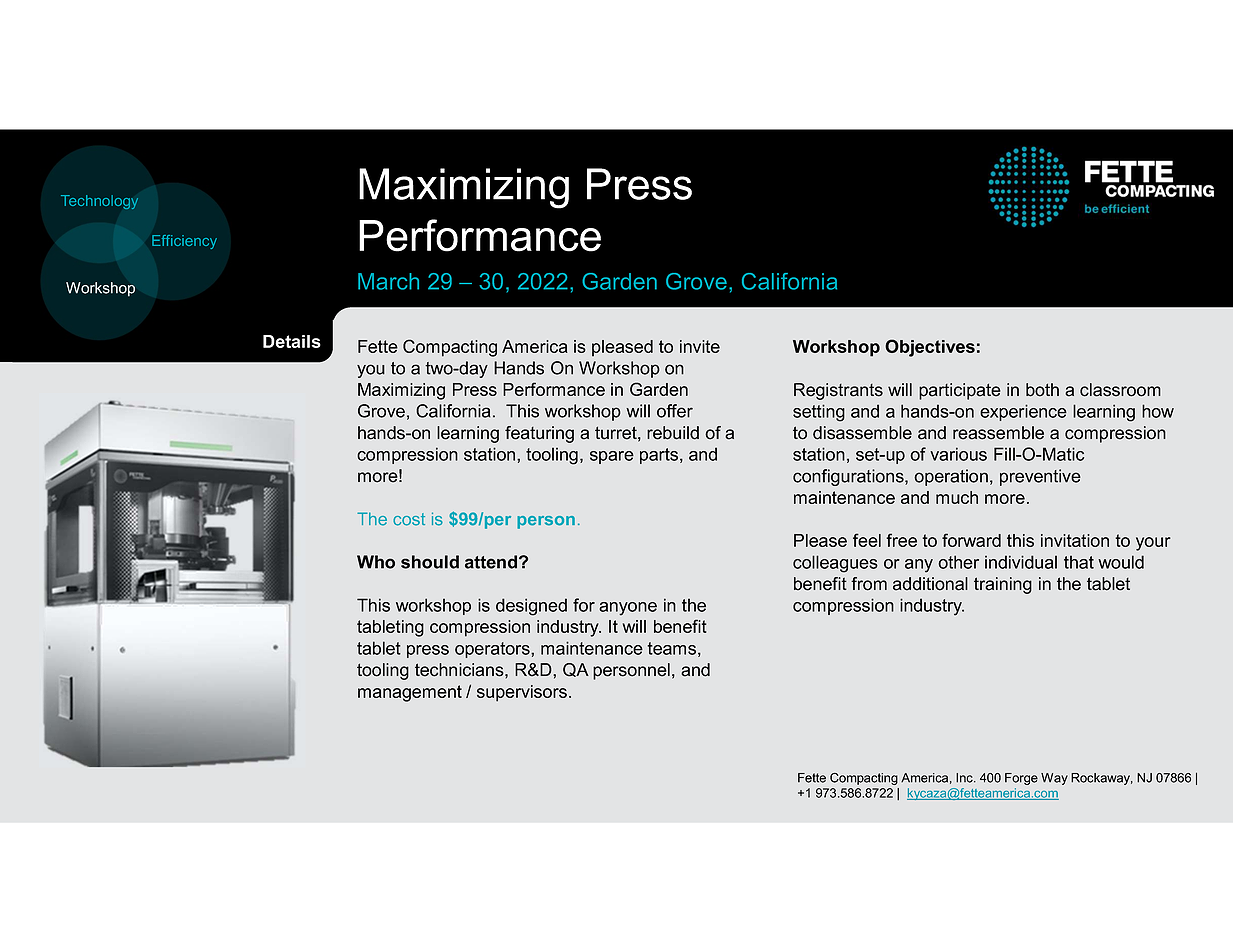 The height and width of the image is (952, 1233). I want to click on offer, so click(675, 411).
